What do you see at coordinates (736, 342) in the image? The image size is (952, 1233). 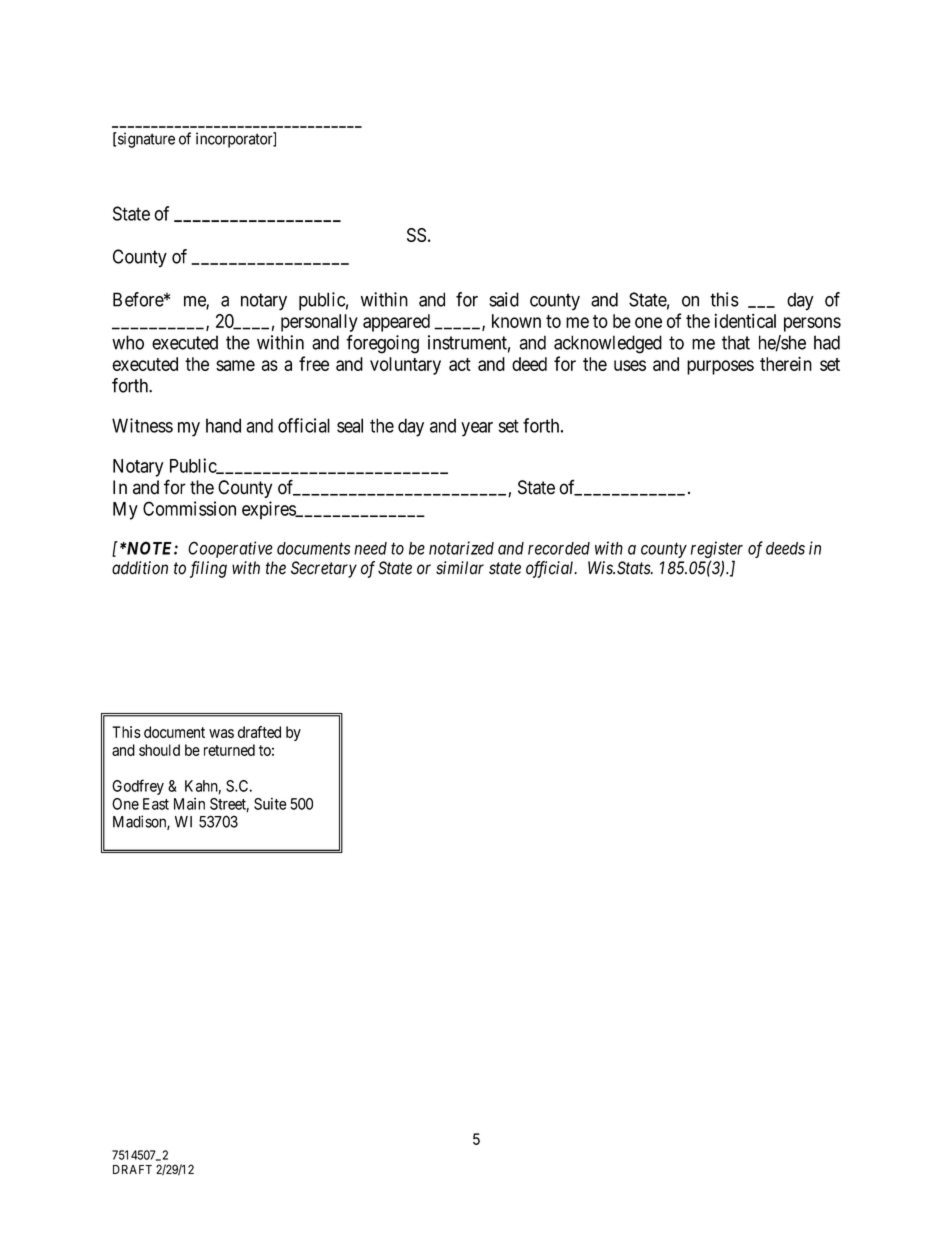 I see `that` at bounding box center [736, 342].
